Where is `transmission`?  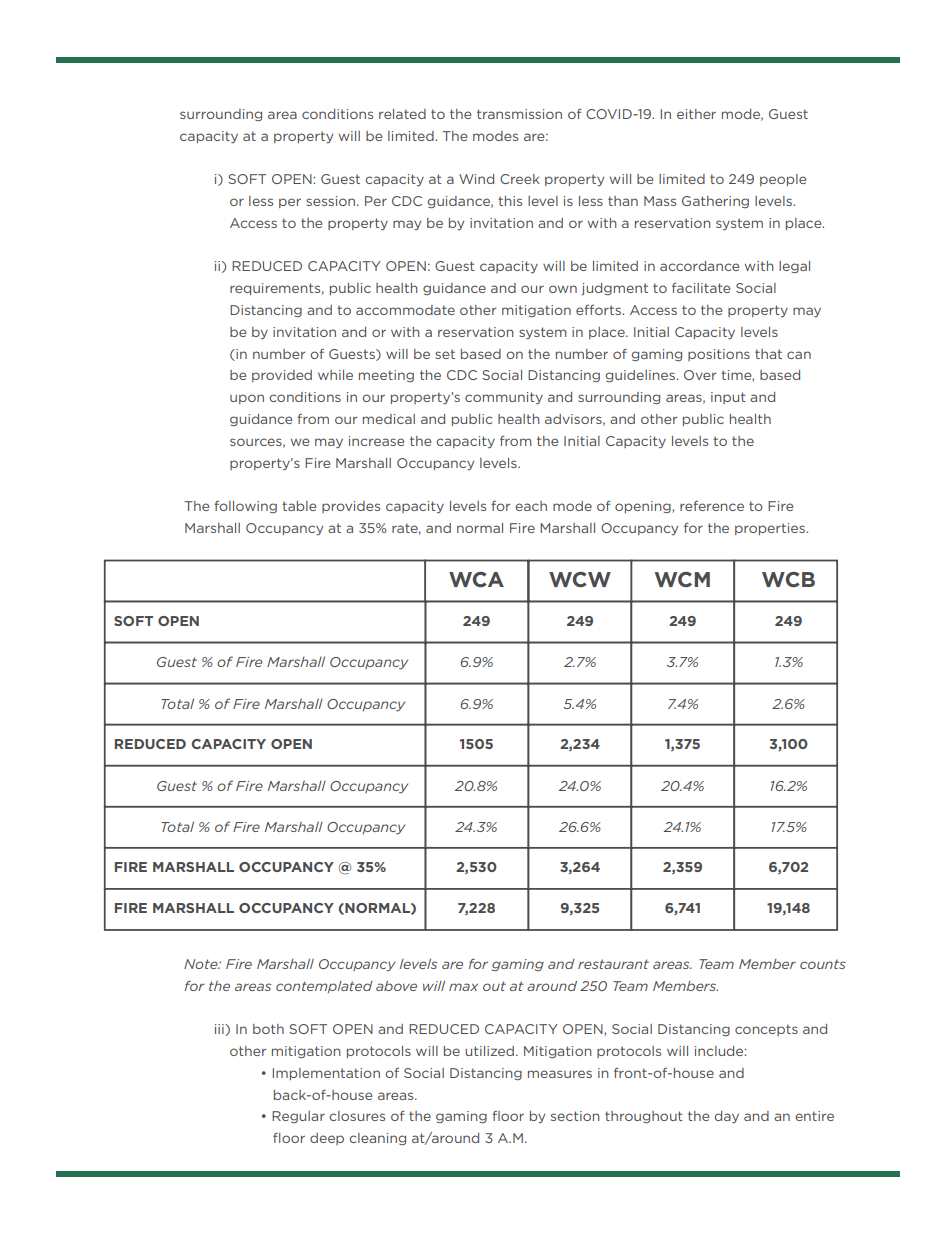
transmission is located at coordinates (519, 114).
